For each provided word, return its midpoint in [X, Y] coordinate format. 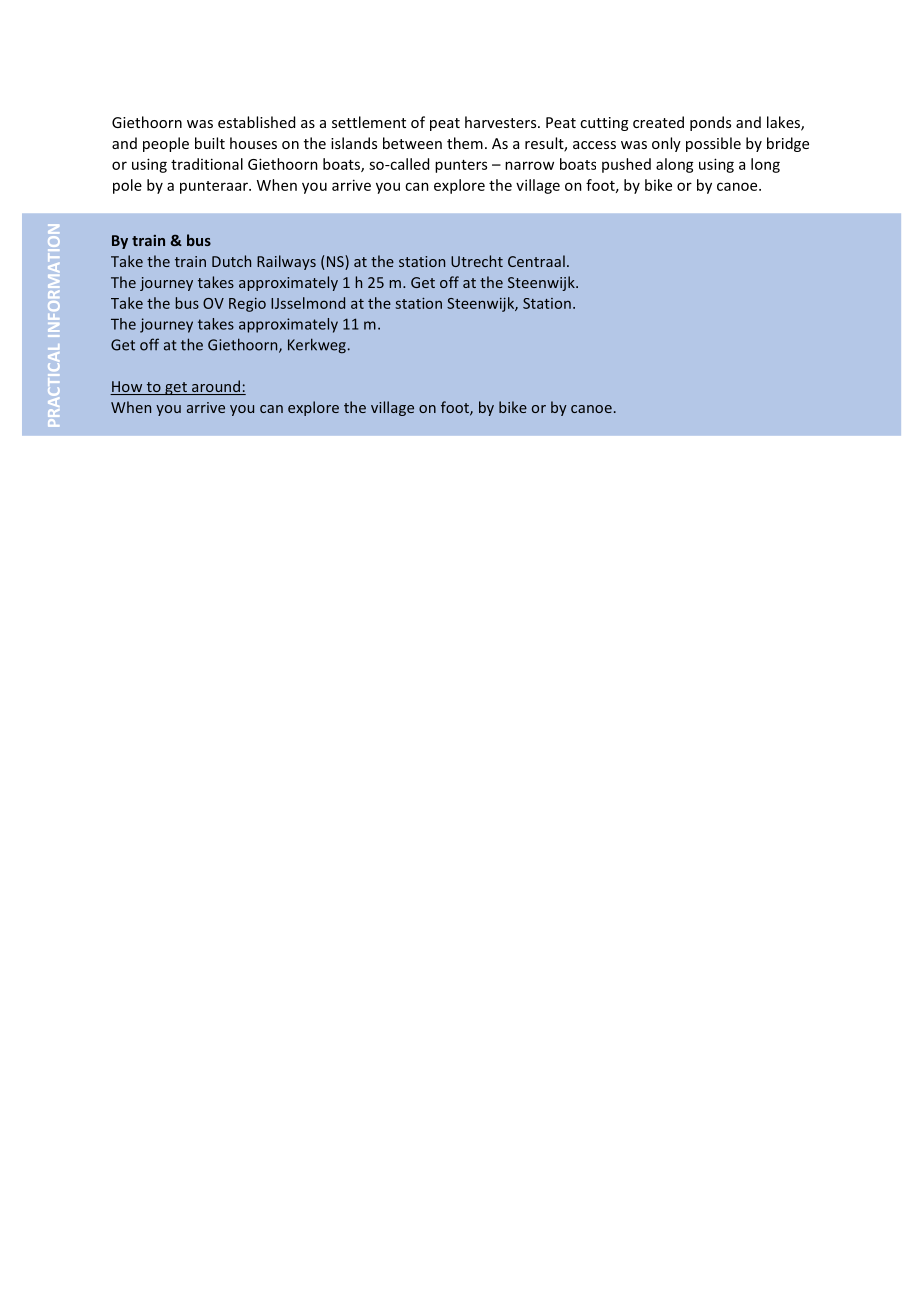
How [127, 388]
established [256, 122]
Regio [247, 305]
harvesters [502, 122]
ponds [710, 123]
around [216, 387]
